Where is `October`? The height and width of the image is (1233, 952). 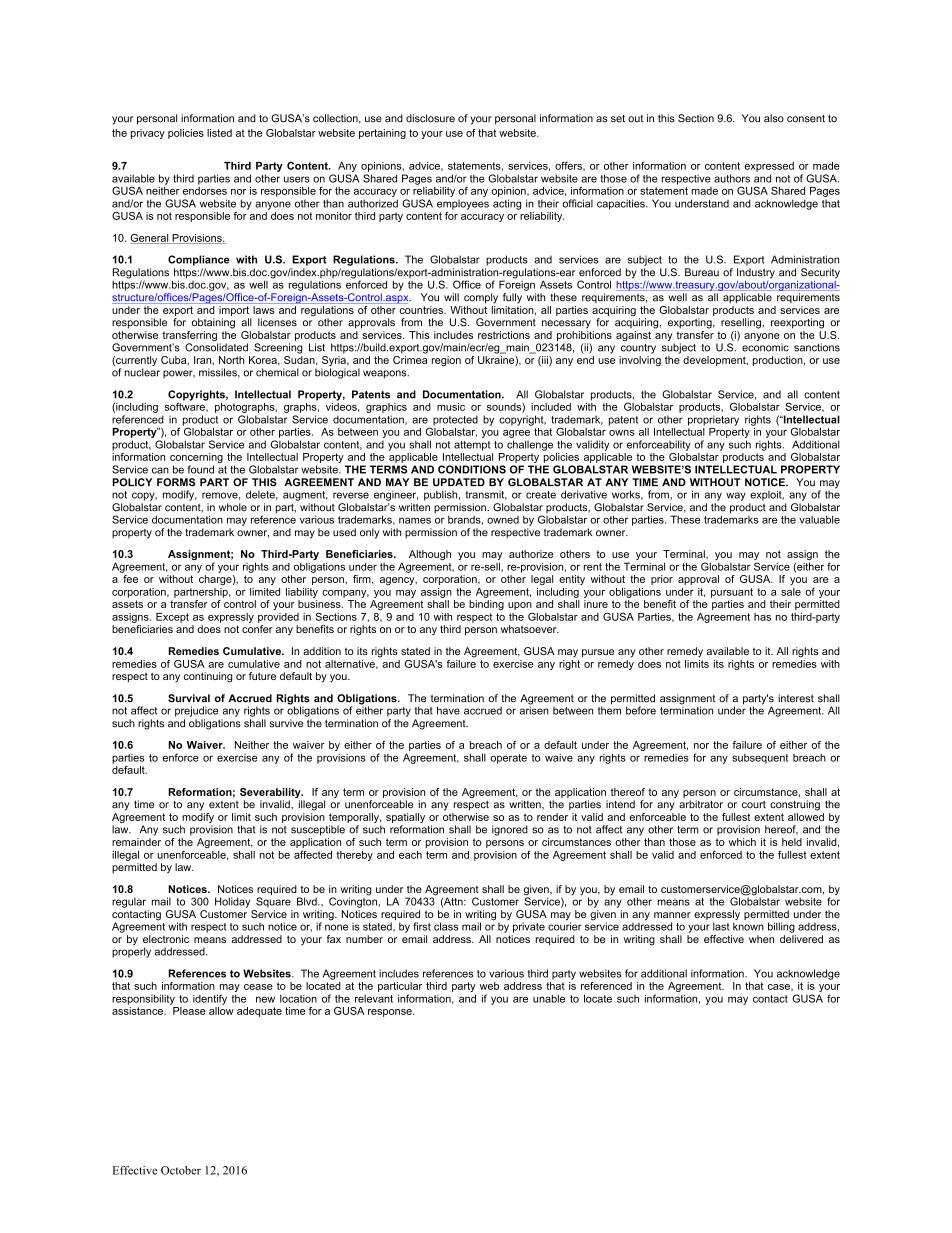 October is located at coordinates (181, 1170).
